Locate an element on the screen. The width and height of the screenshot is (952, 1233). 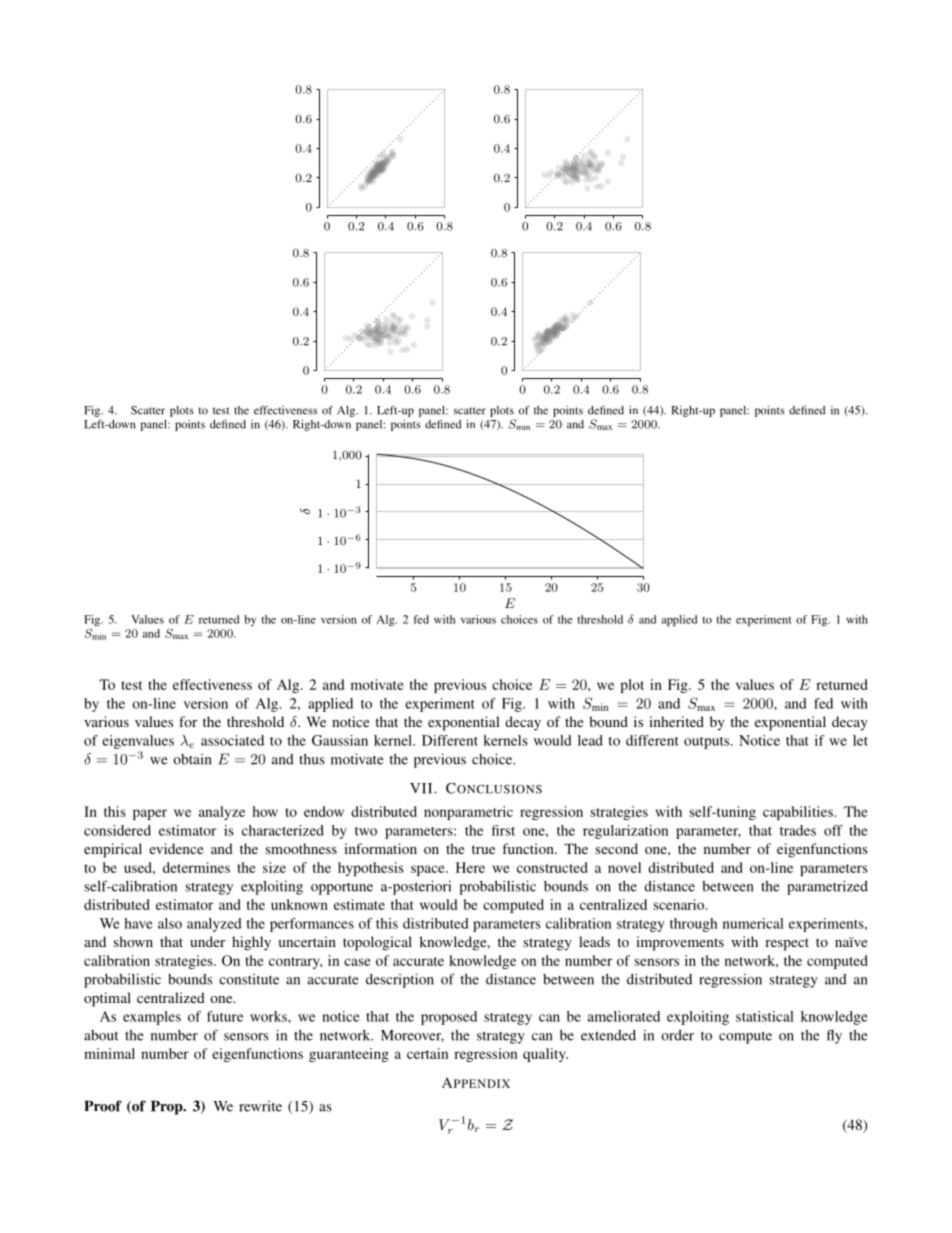
respect is located at coordinates (787, 944).
